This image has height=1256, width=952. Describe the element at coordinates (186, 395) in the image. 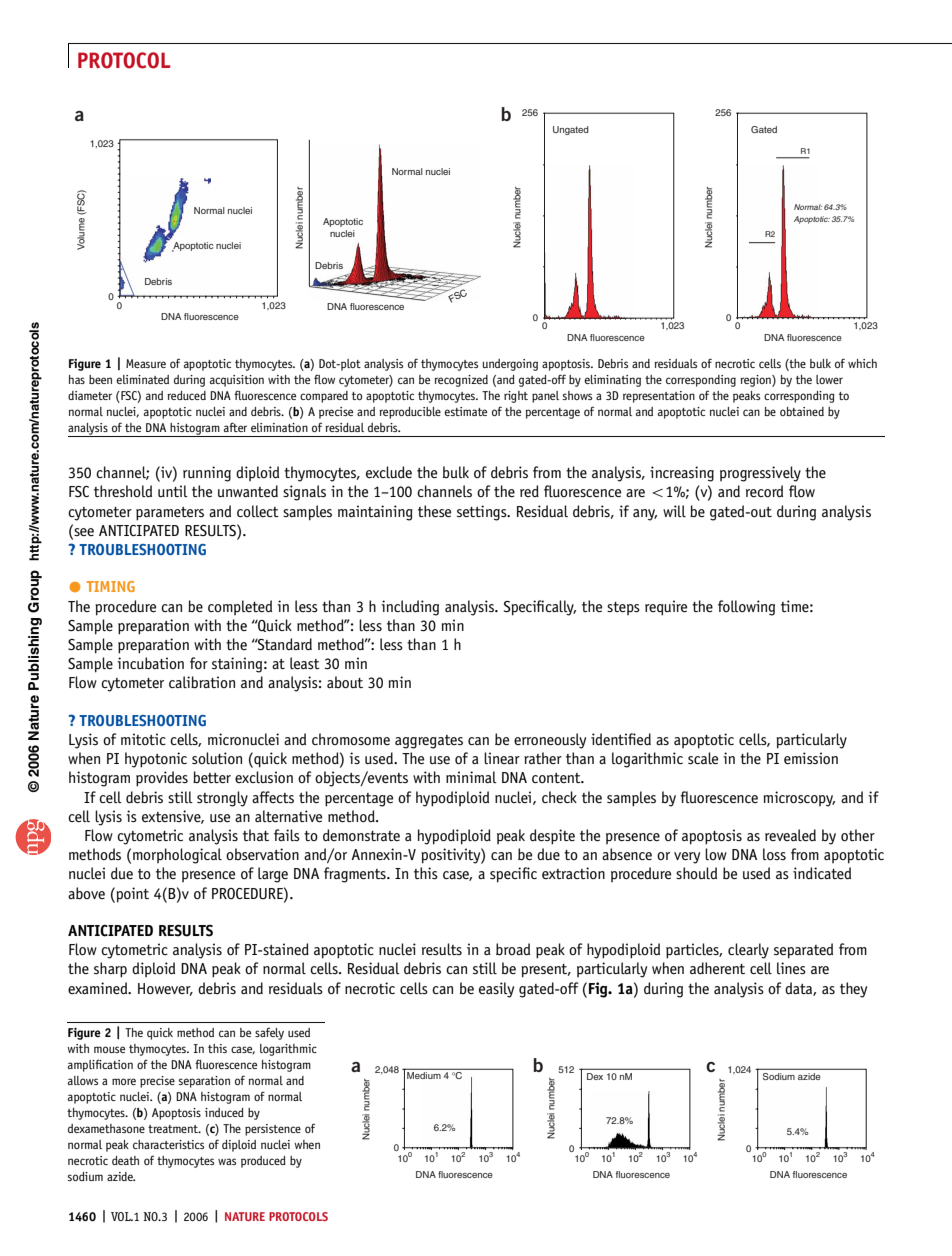

I see `reduced` at that location.
